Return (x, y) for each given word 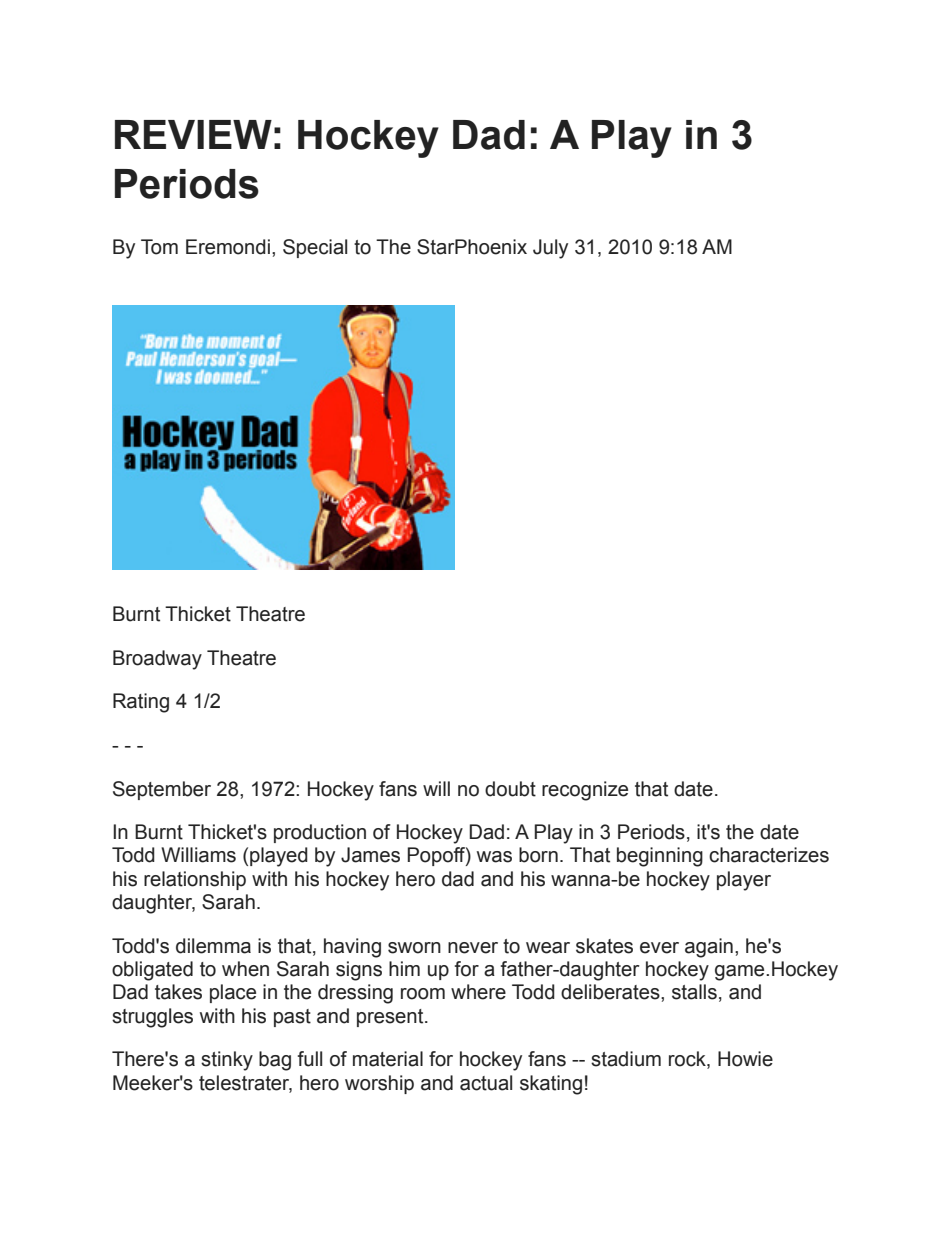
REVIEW (193, 134)
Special (315, 248)
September (162, 790)
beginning (660, 857)
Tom (159, 247)
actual (486, 1083)
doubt (510, 789)
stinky (227, 1061)
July (550, 249)
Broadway (157, 660)
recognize (585, 791)
